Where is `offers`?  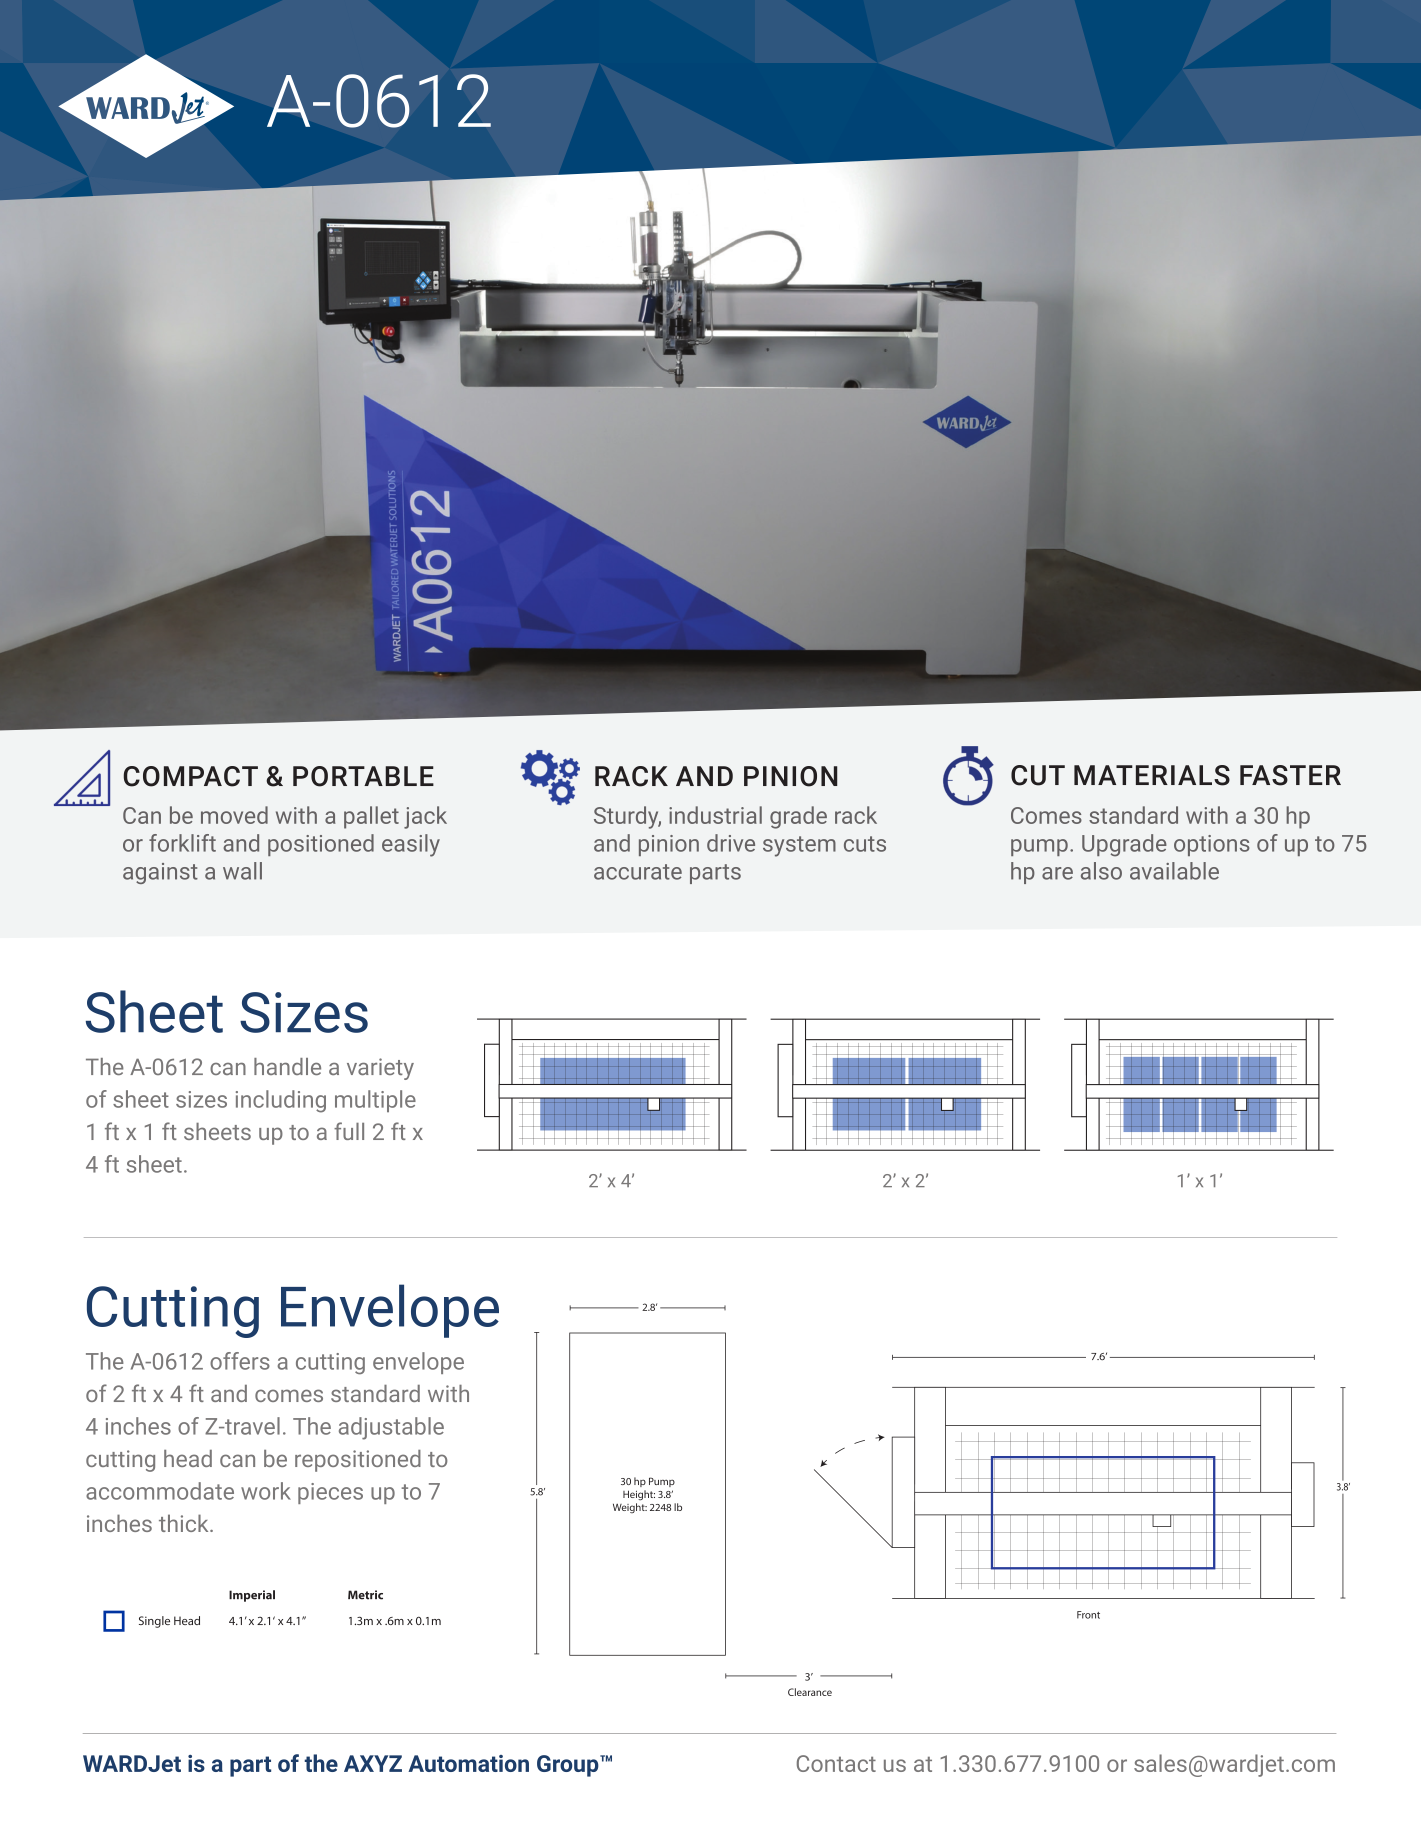 offers is located at coordinates (240, 1361).
